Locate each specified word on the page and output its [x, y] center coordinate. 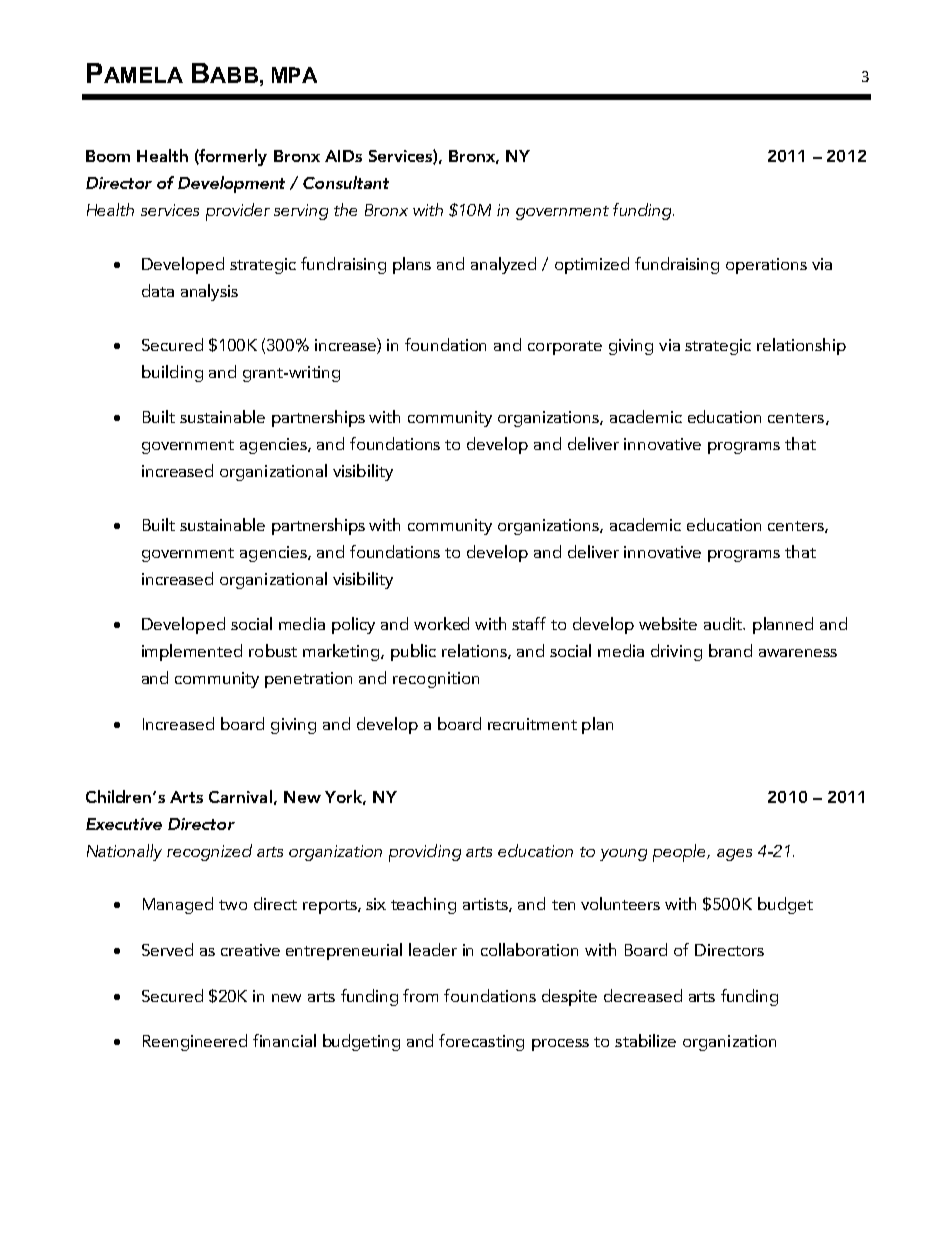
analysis [209, 292]
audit [724, 623]
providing [425, 853]
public [413, 652]
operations [766, 266]
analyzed [503, 265]
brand [730, 650]
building [172, 373]
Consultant [346, 182]
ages [734, 855]
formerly [232, 157]
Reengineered [195, 1042]
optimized [592, 265]
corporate [565, 348]
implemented [192, 652]
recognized [209, 852]
